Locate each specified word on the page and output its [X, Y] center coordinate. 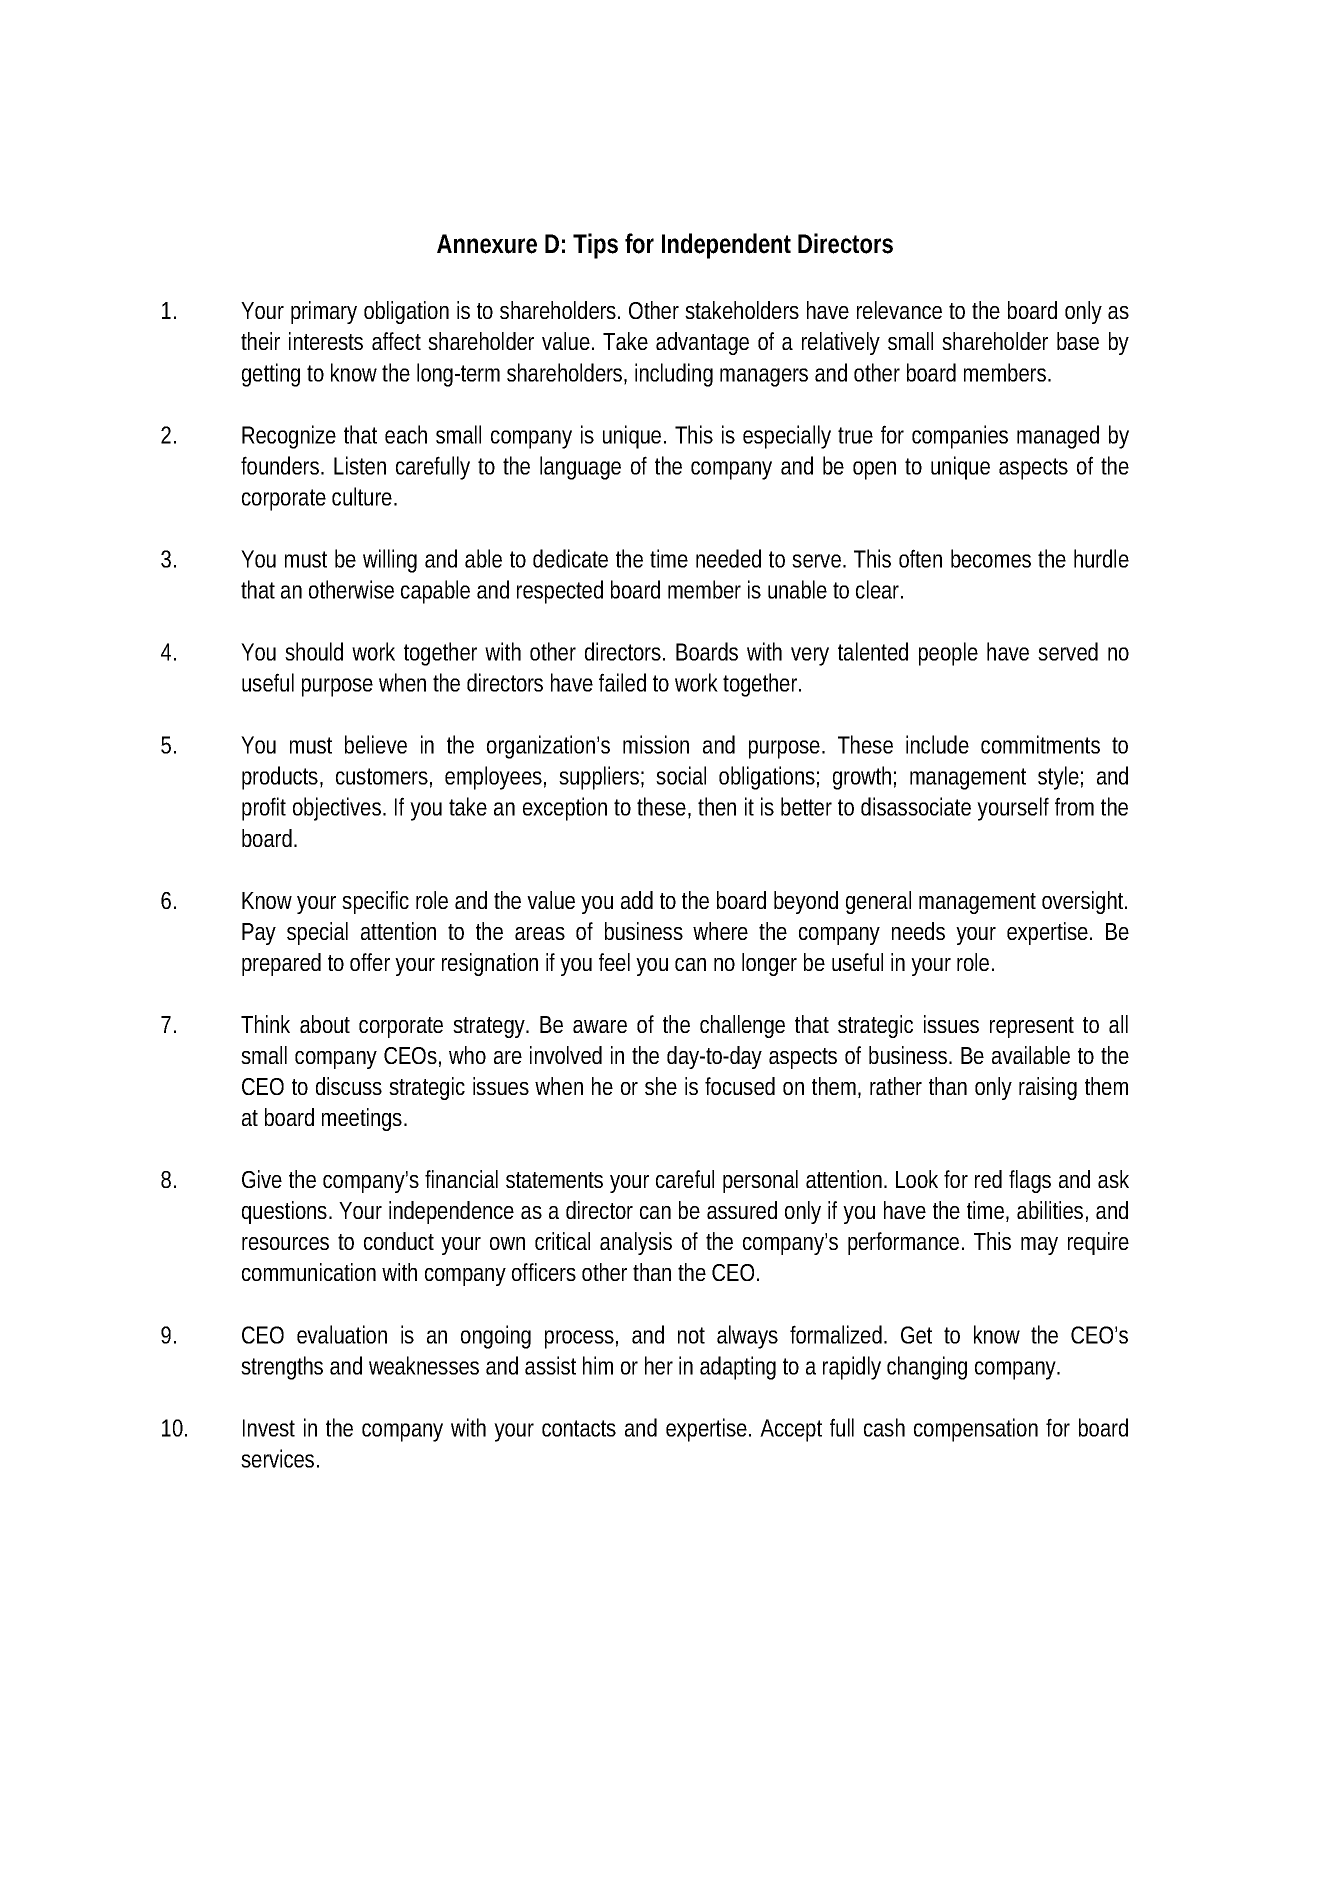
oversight [1084, 902]
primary [324, 312]
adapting [738, 1368]
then [717, 806]
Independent [726, 246]
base [1078, 341]
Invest [269, 1428]
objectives [337, 809]
